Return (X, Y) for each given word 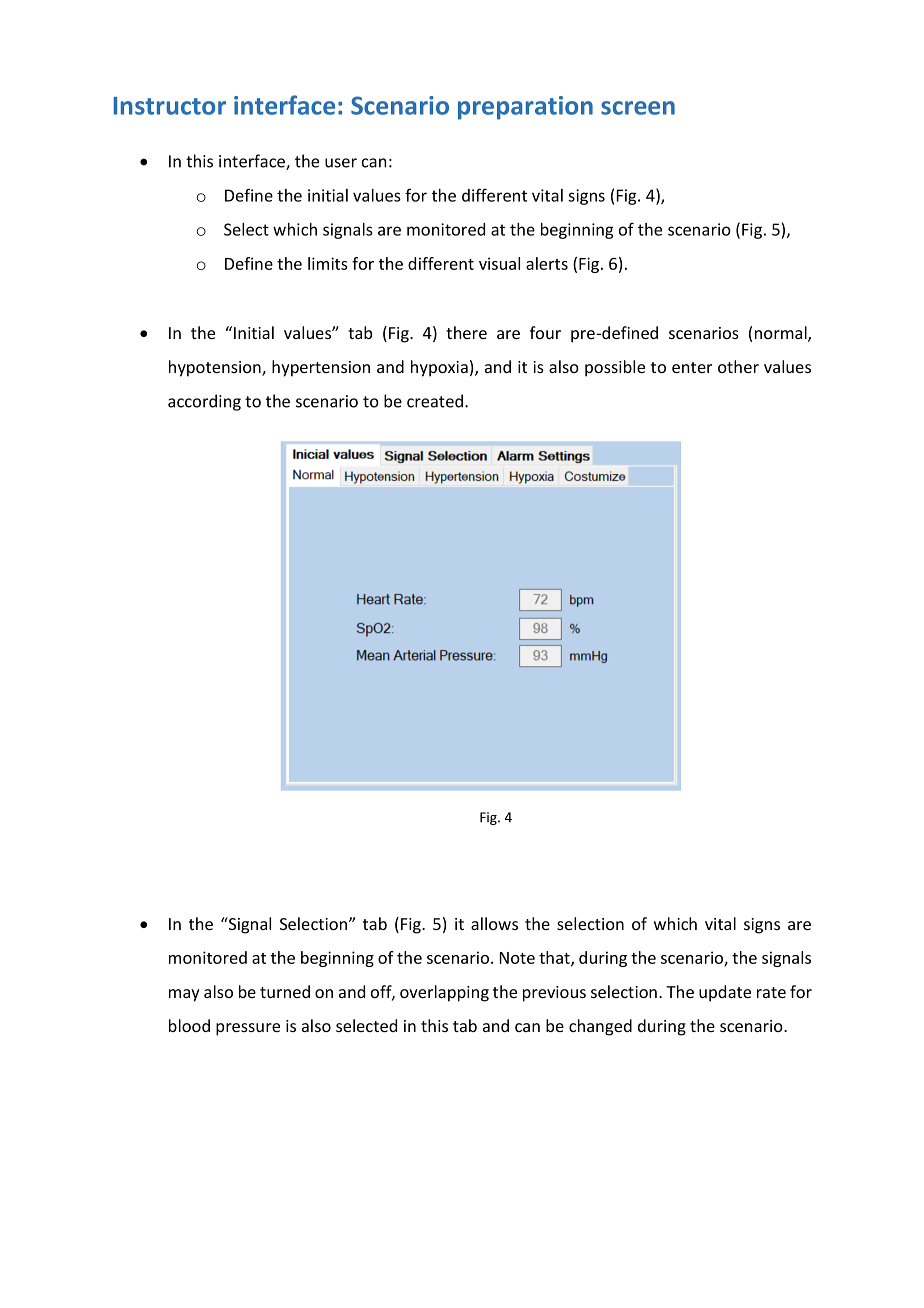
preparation (525, 108)
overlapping (444, 993)
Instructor (170, 106)
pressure (248, 1029)
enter (692, 367)
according (204, 402)
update (725, 993)
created (435, 401)
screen (638, 108)
